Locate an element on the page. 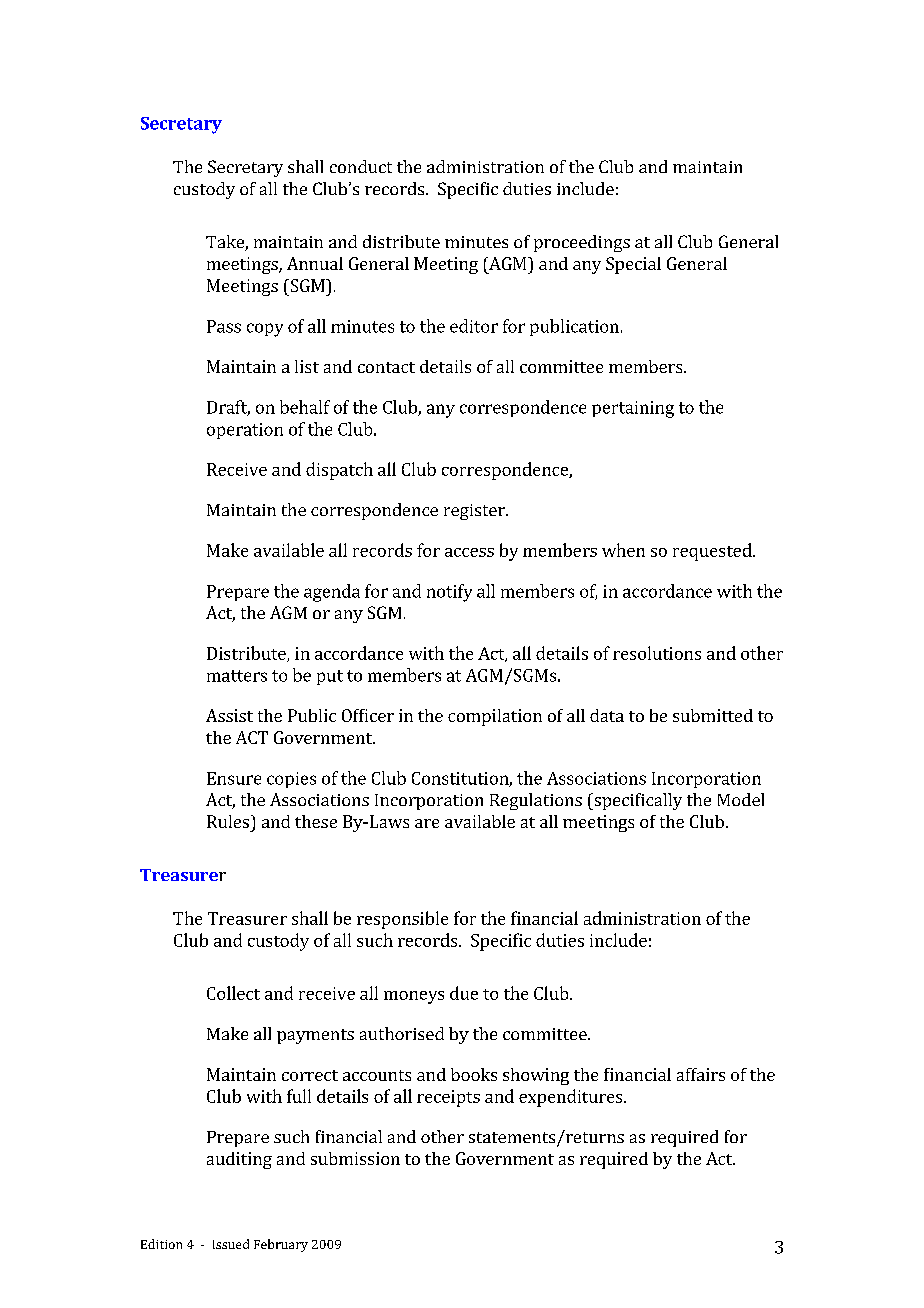 This image has width=924, height=1308. submitted is located at coordinates (713, 715).
